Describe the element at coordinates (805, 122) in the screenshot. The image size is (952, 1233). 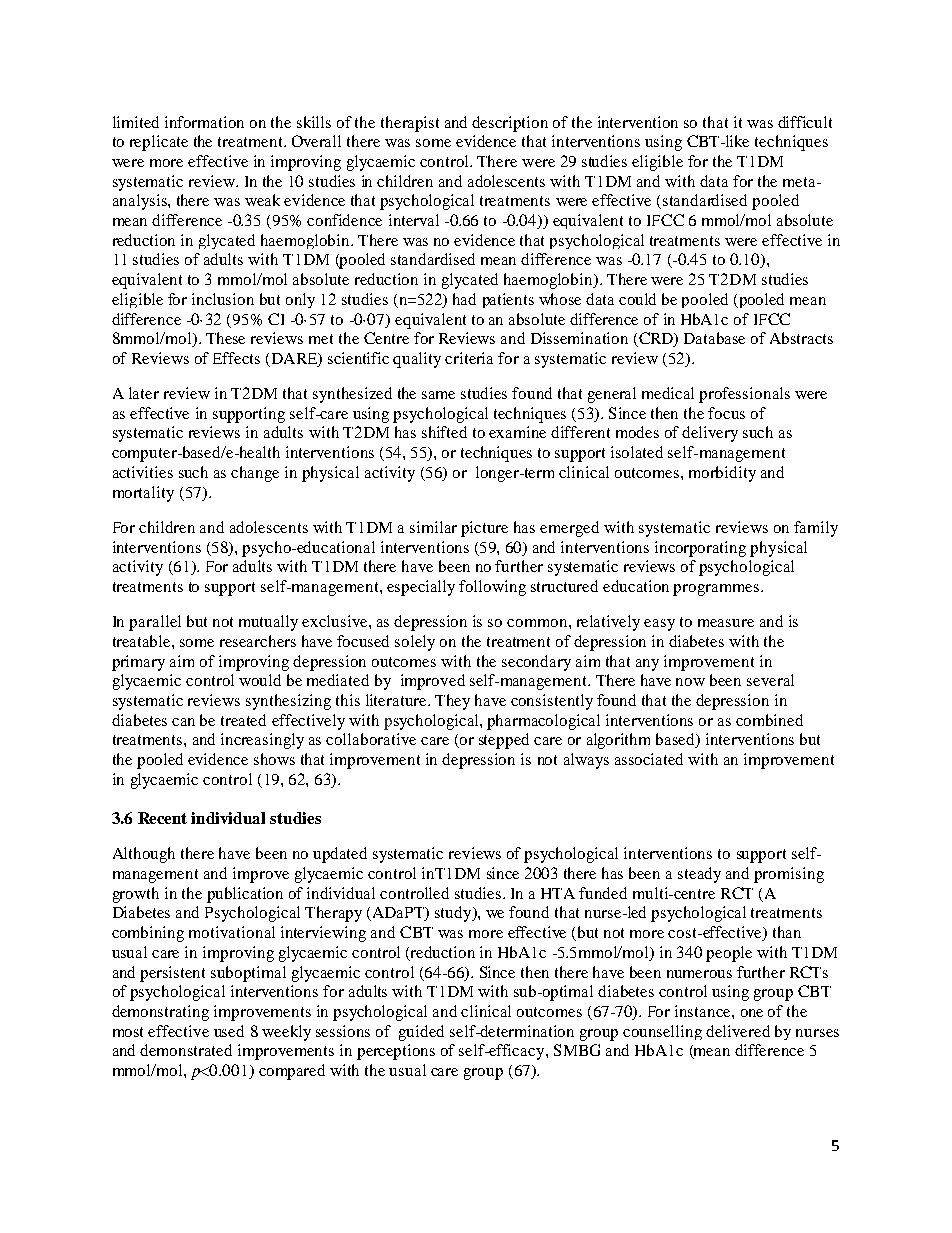
I see `difficult` at that location.
